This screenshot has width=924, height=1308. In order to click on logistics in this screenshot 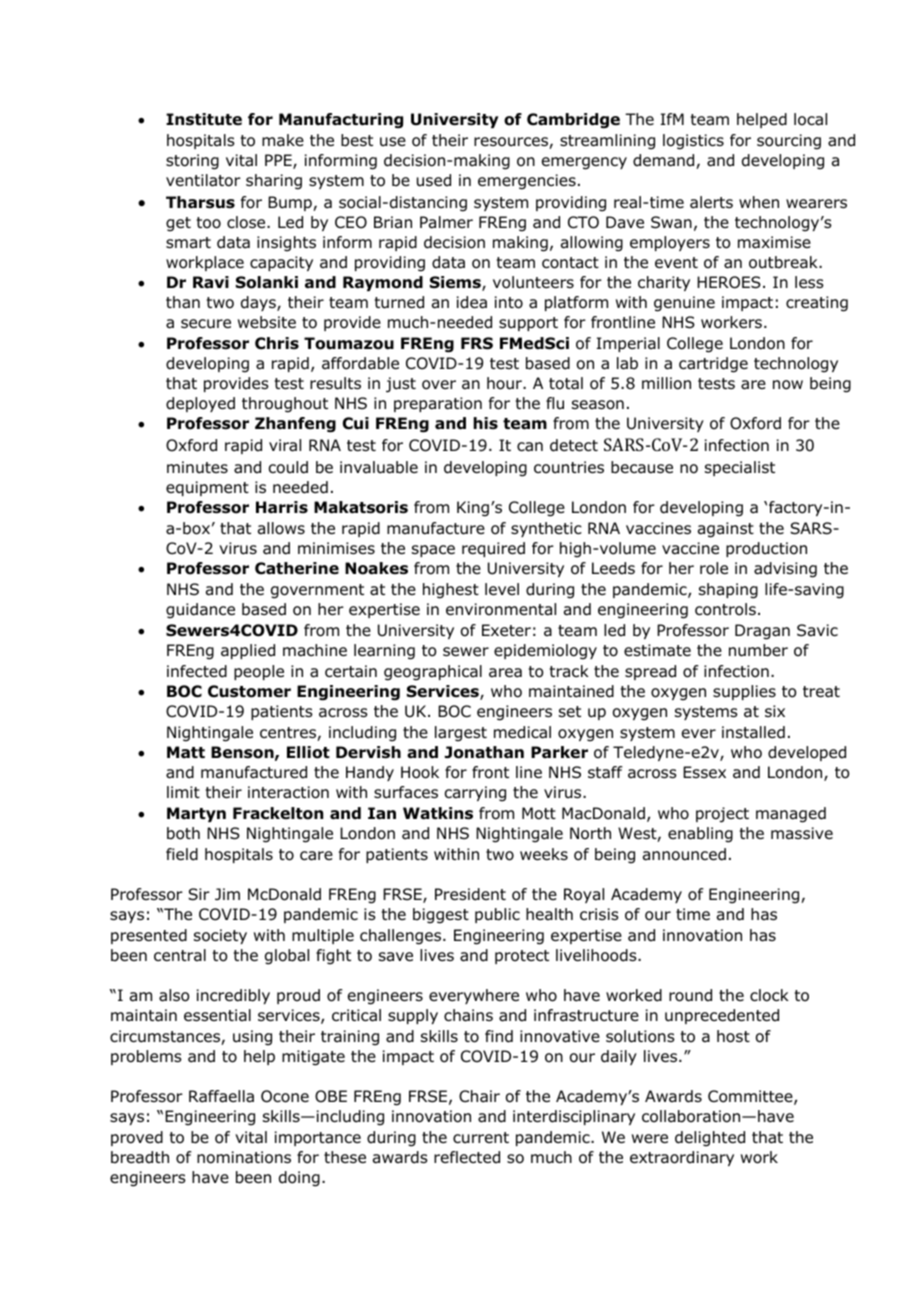, I will do `click(693, 142)`.
